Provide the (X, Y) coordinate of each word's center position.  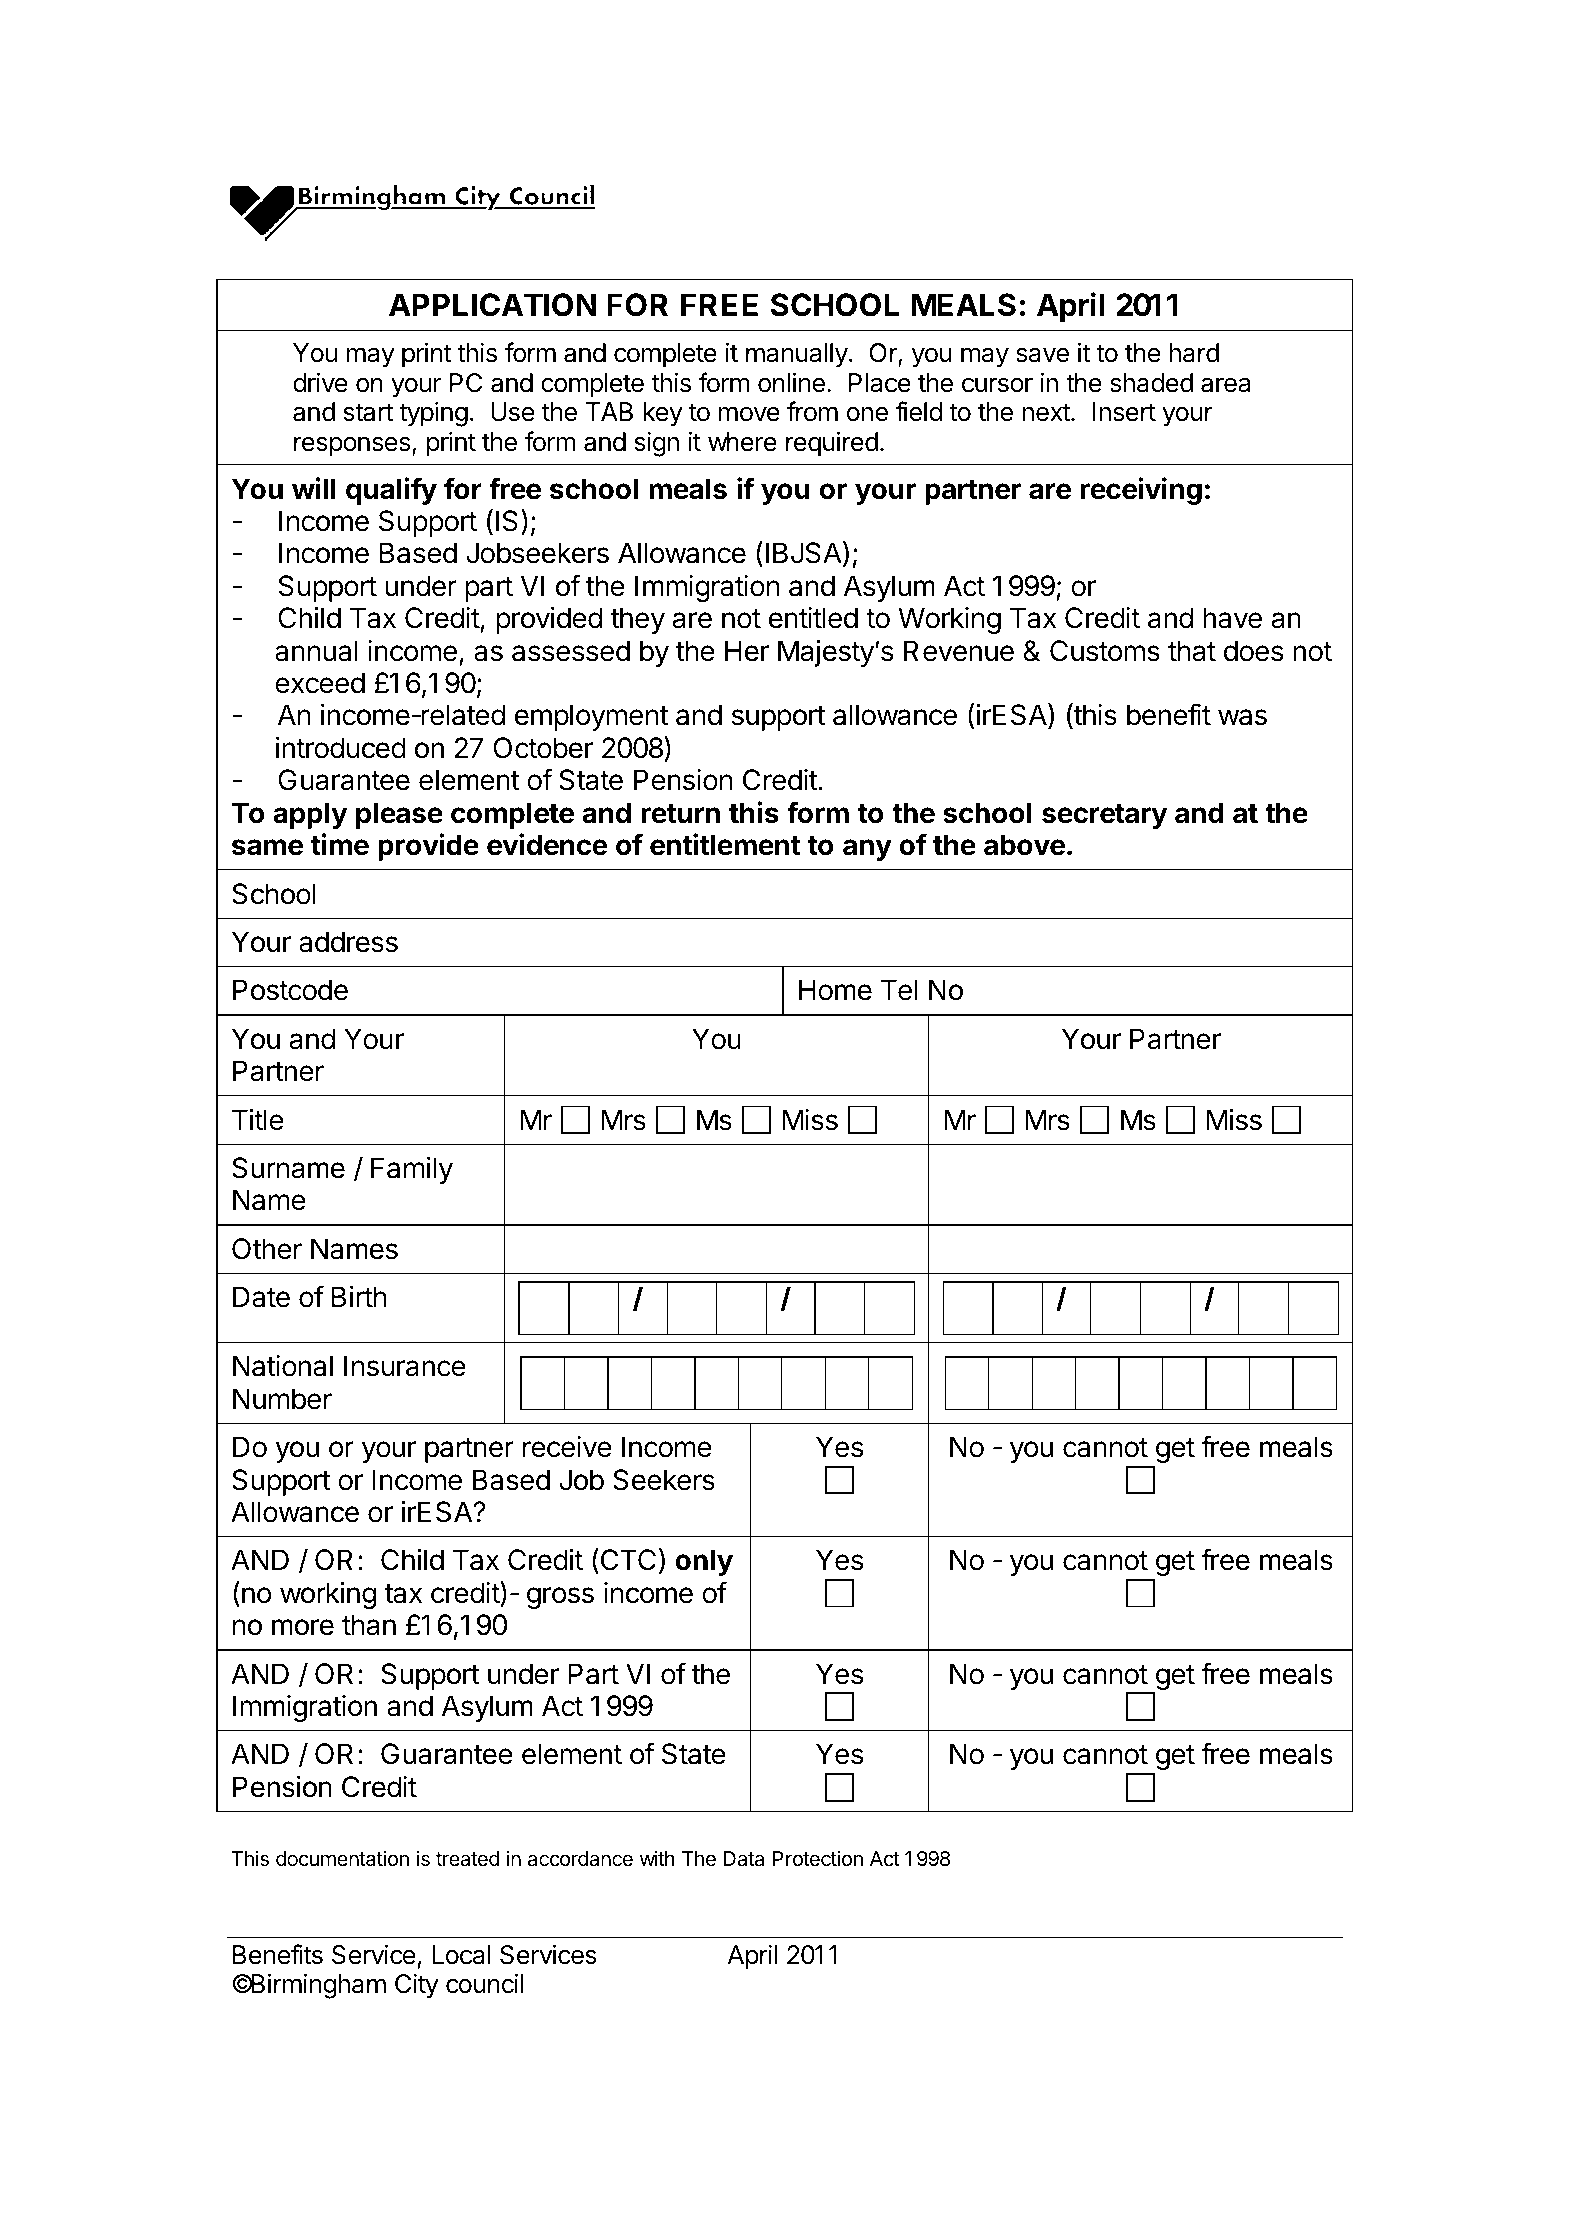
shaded (1151, 383)
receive (567, 1447)
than (369, 1625)
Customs (1105, 651)
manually (797, 355)
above (1024, 845)
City (417, 1986)
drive (320, 382)
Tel (899, 990)
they (638, 620)
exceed (320, 683)
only (704, 1562)
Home (835, 990)
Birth (359, 1296)
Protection (818, 1858)
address (348, 942)
